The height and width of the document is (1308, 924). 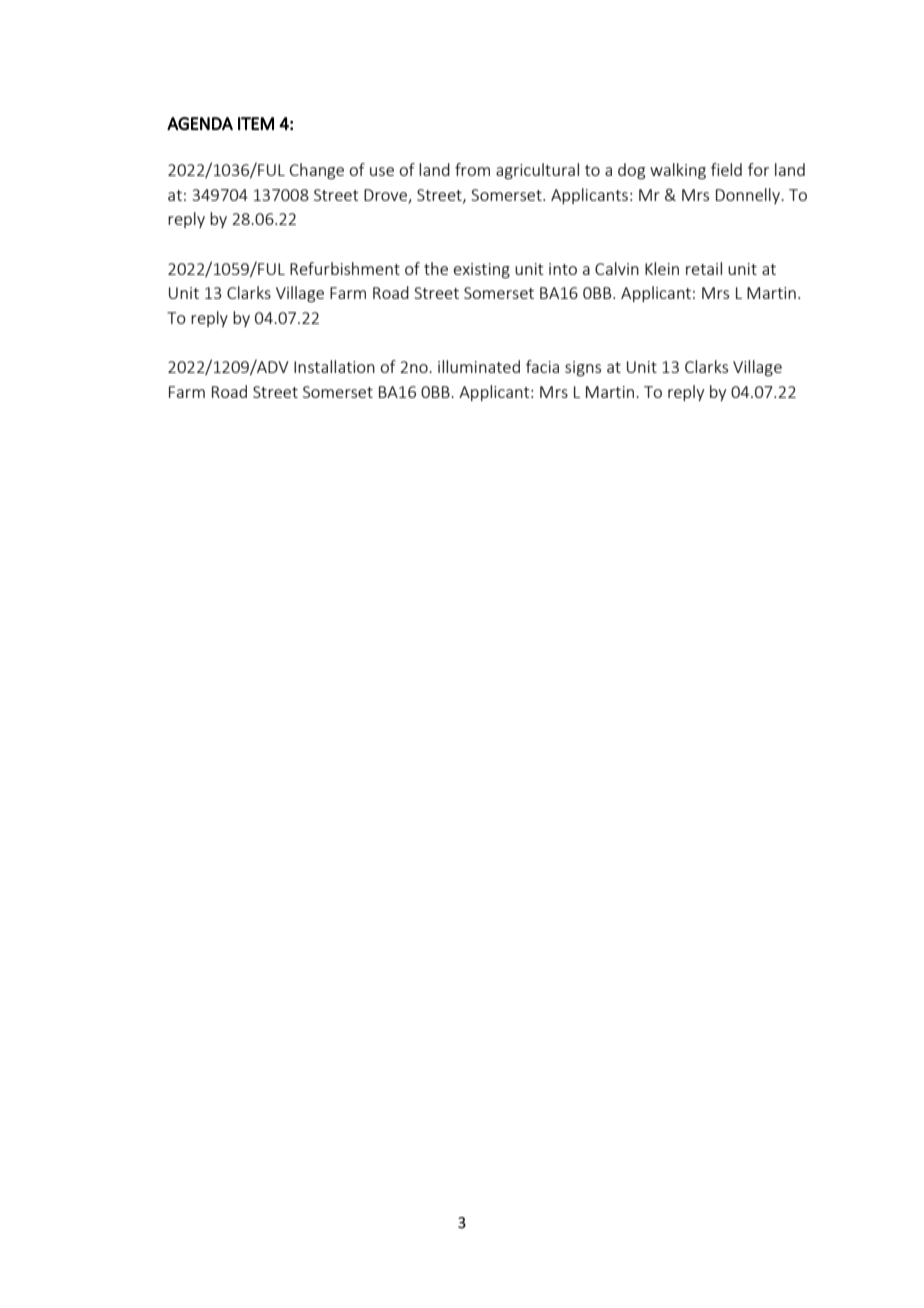 What do you see at coordinates (749, 196) in the document?
I see `Donnelly` at bounding box center [749, 196].
